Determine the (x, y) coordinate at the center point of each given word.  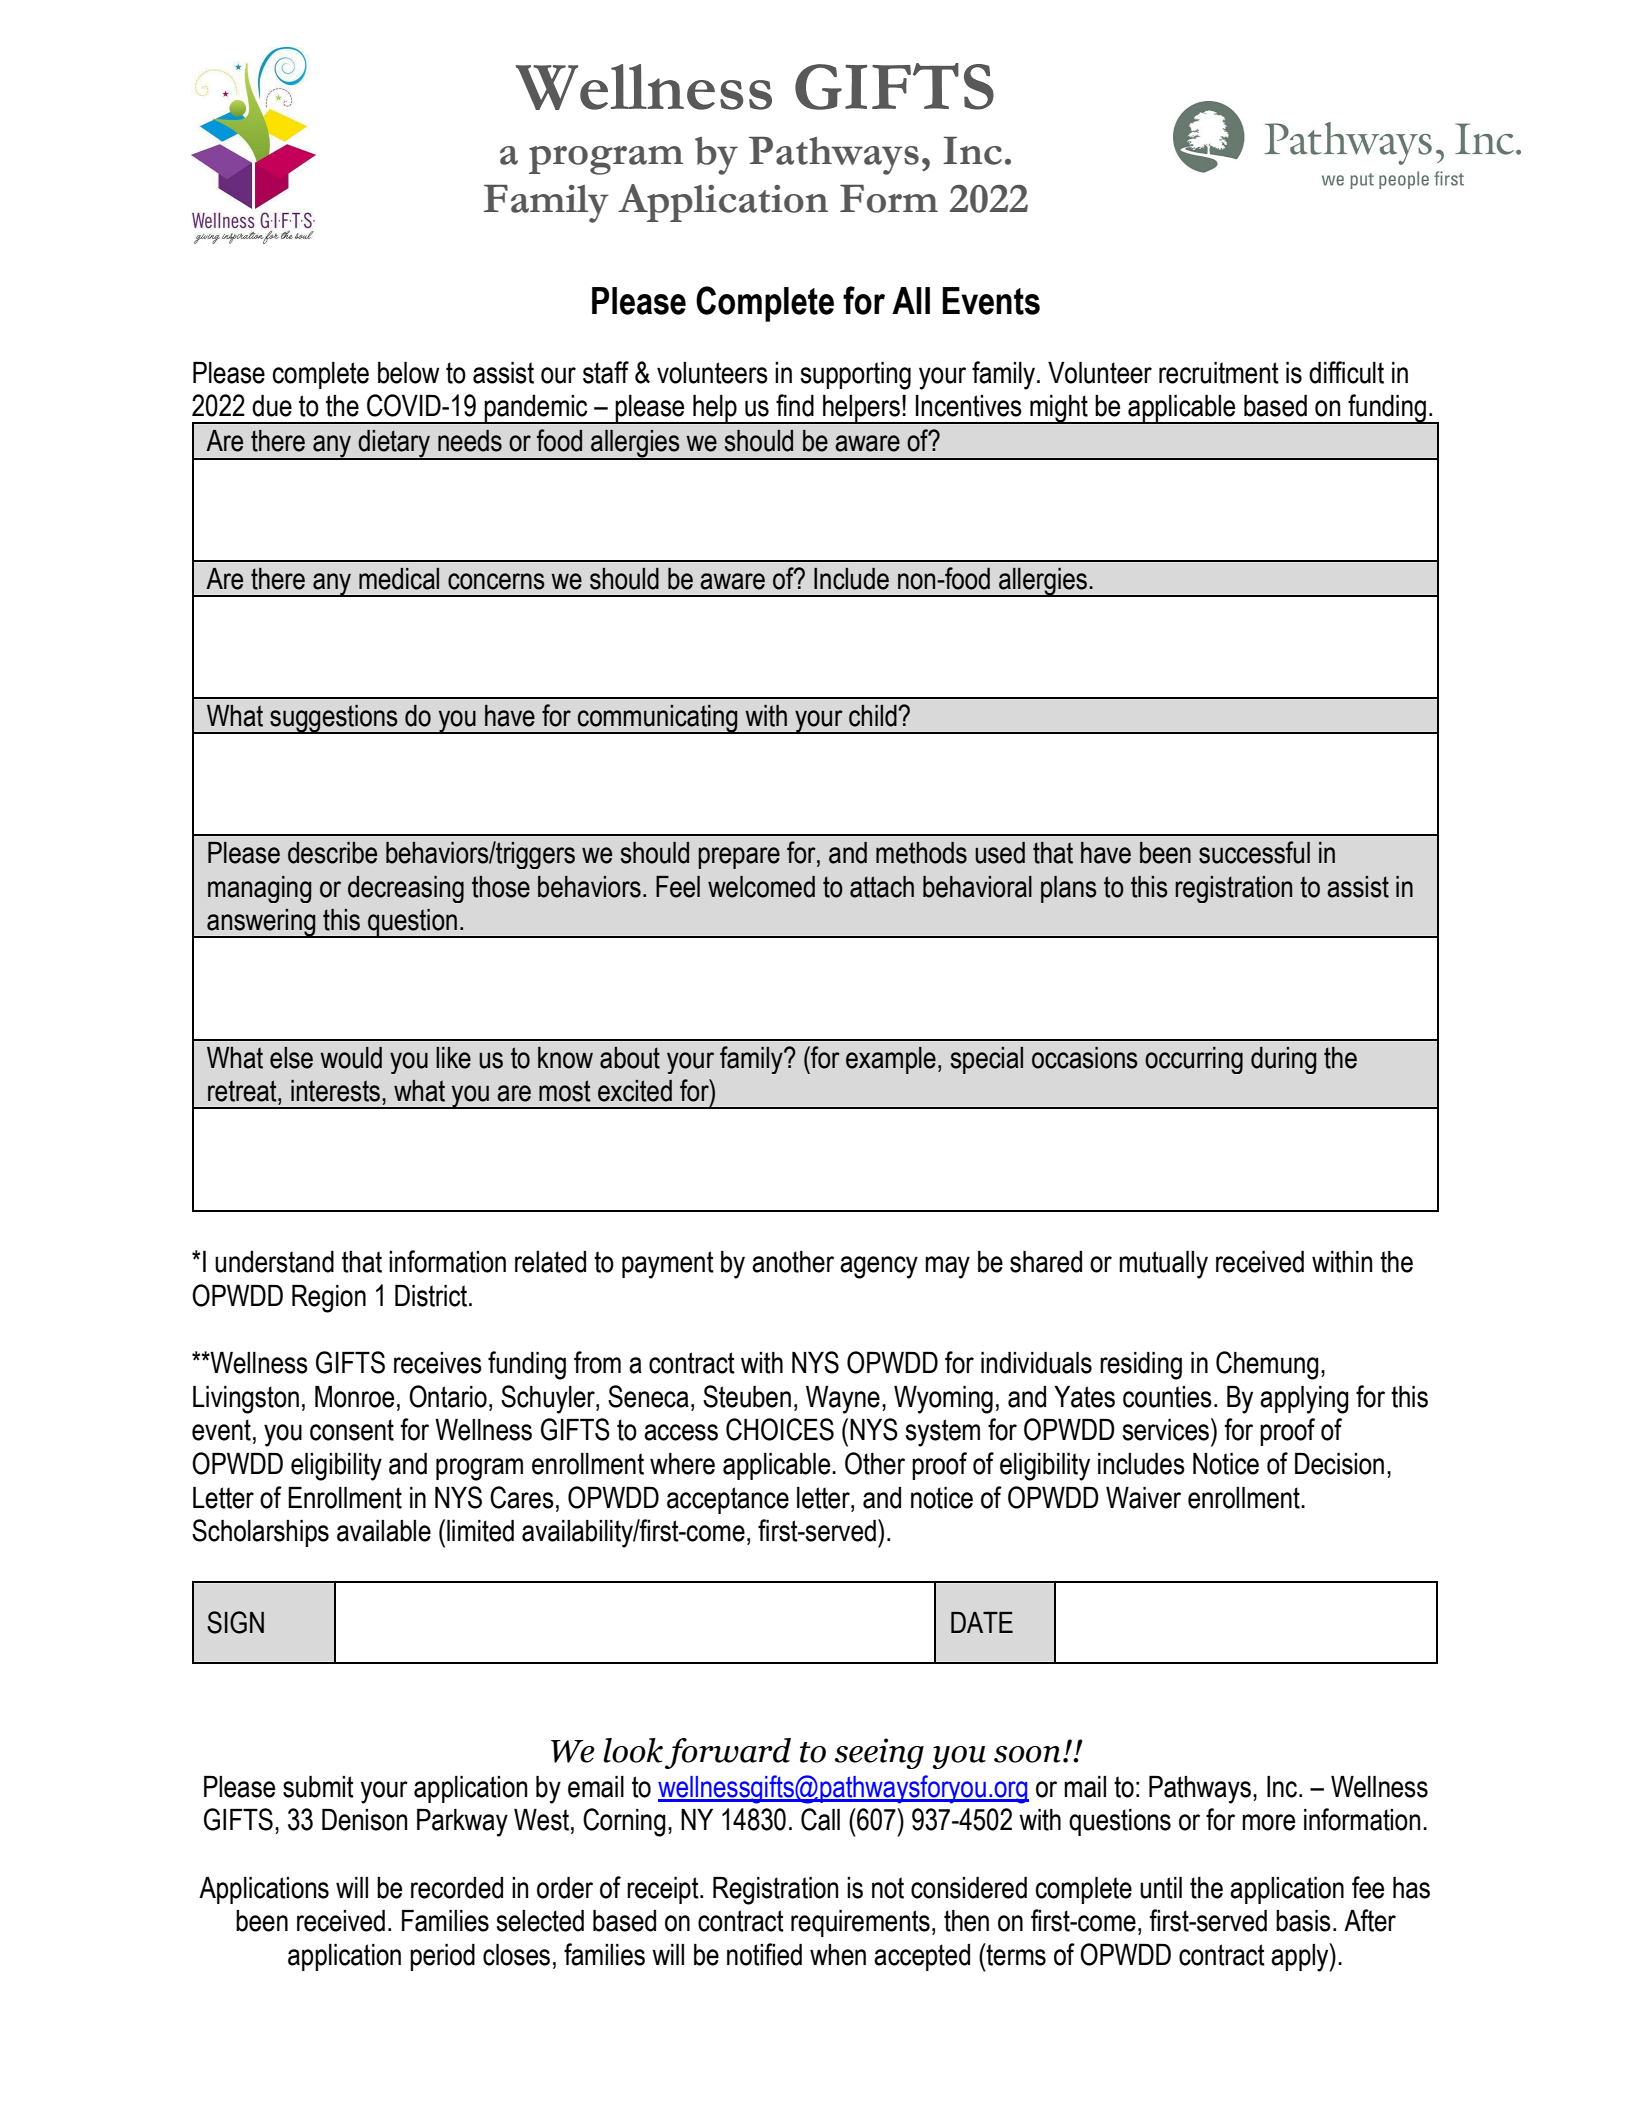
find (795, 405)
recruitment (1219, 373)
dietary (394, 444)
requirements (860, 1923)
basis (1303, 1921)
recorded (457, 1888)
